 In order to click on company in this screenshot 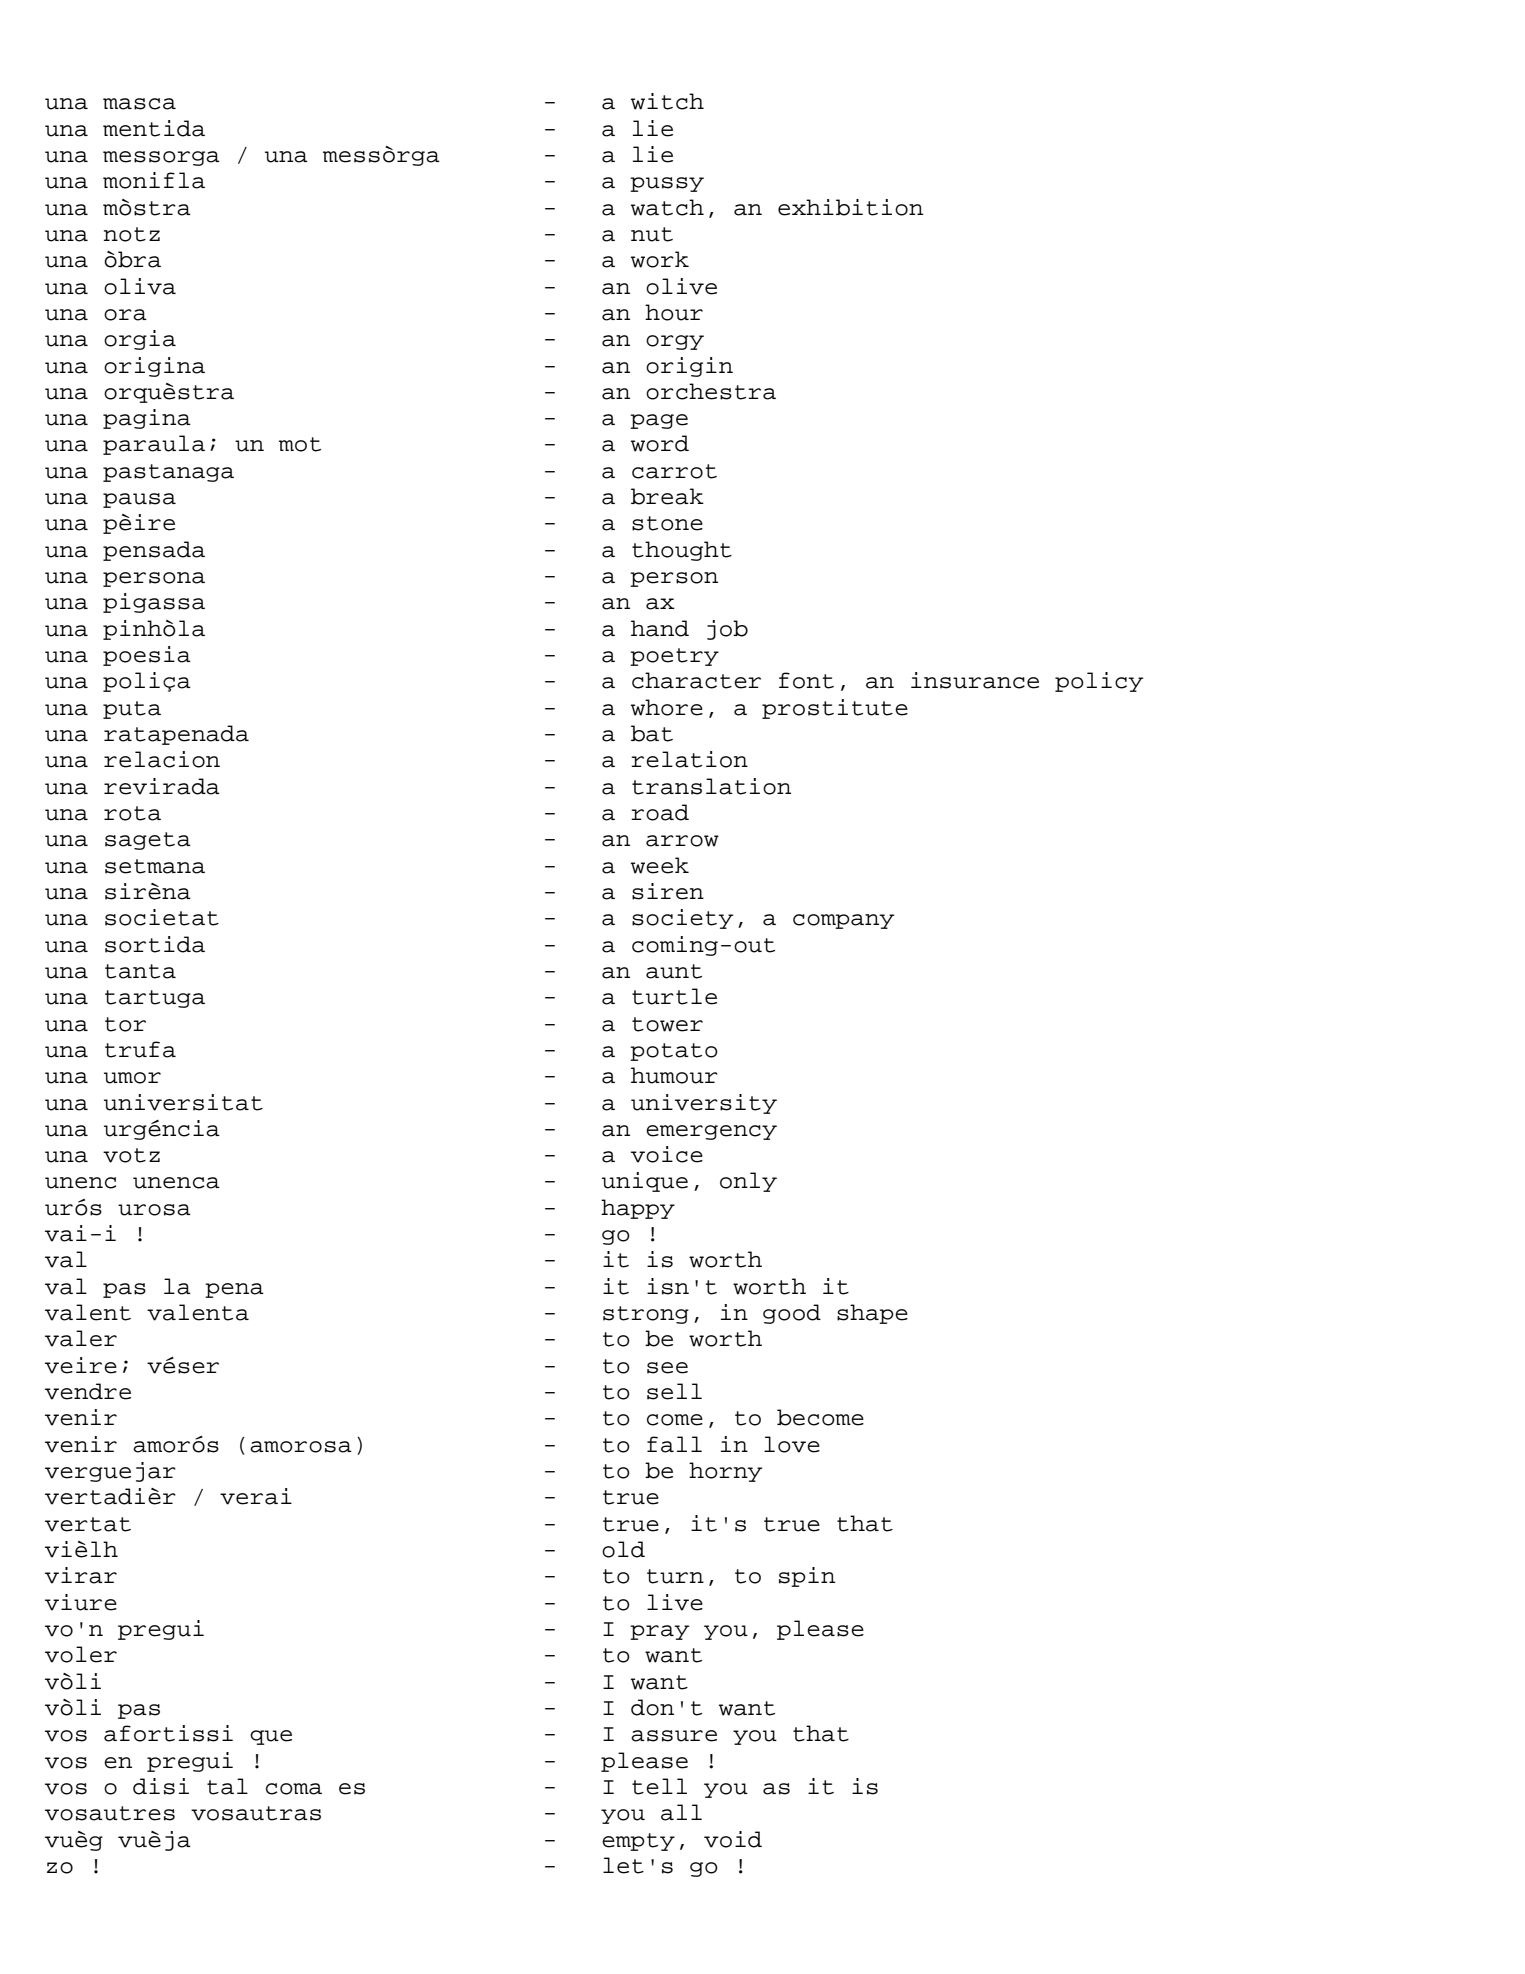, I will do `click(843, 921)`.
